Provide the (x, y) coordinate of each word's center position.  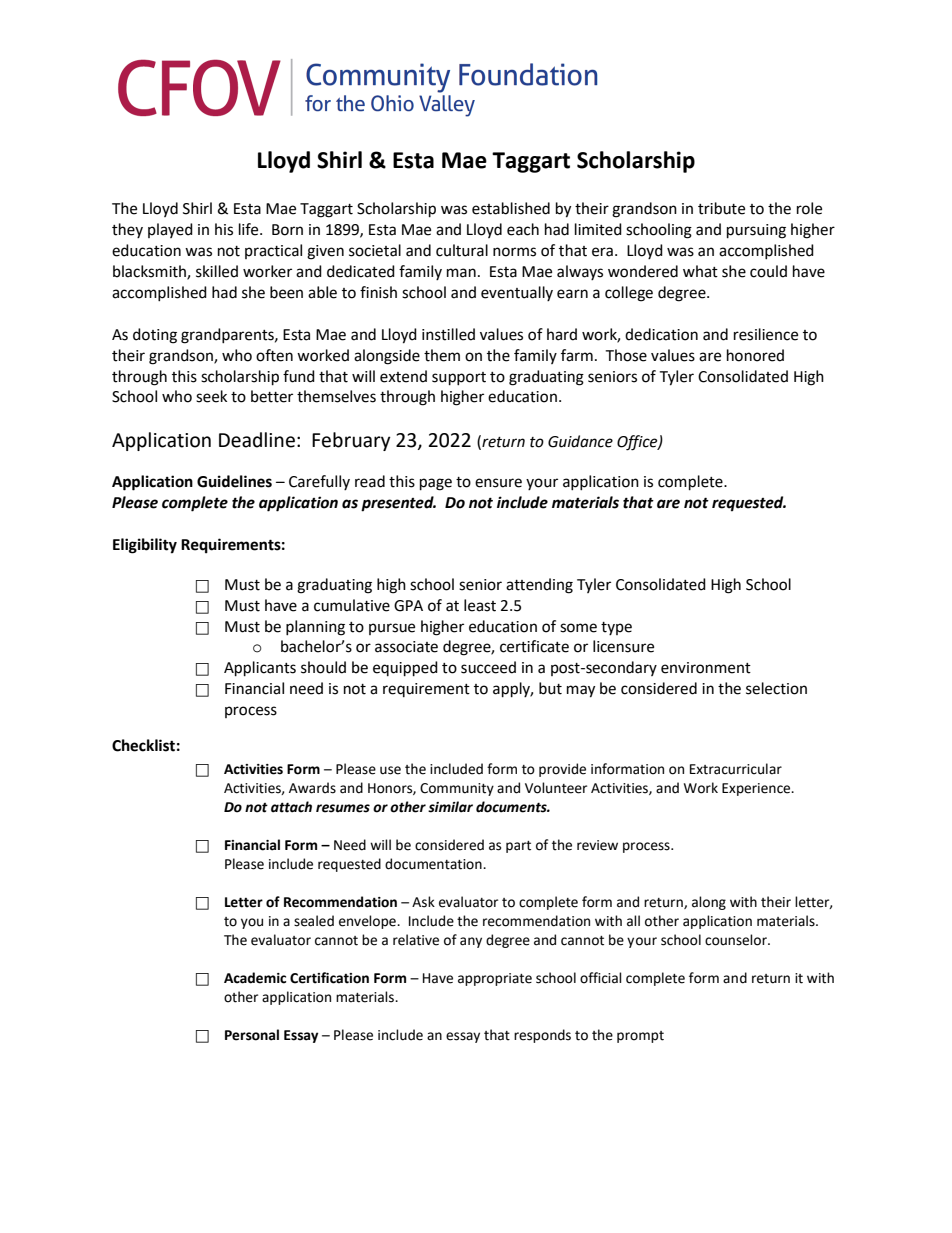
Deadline (257, 440)
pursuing (756, 231)
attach (291, 807)
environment (706, 668)
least (480, 605)
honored (755, 355)
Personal (252, 1035)
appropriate (495, 979)
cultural (462, 250)
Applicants (260, 669)
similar (450, 807)
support (459, 379)
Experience (757, 789)
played (170, 230)
